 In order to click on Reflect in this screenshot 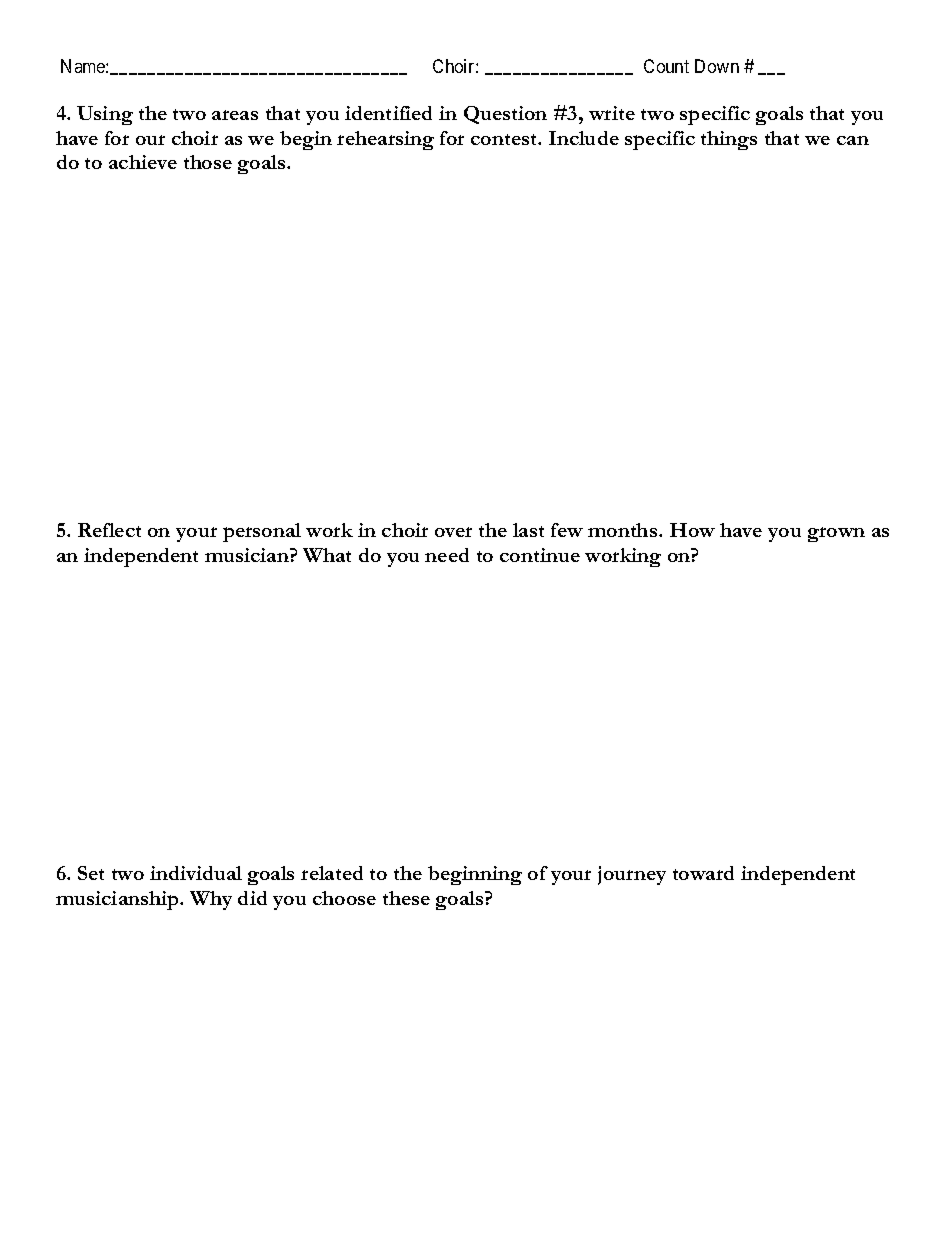, I will do `click(109, 530)`.
